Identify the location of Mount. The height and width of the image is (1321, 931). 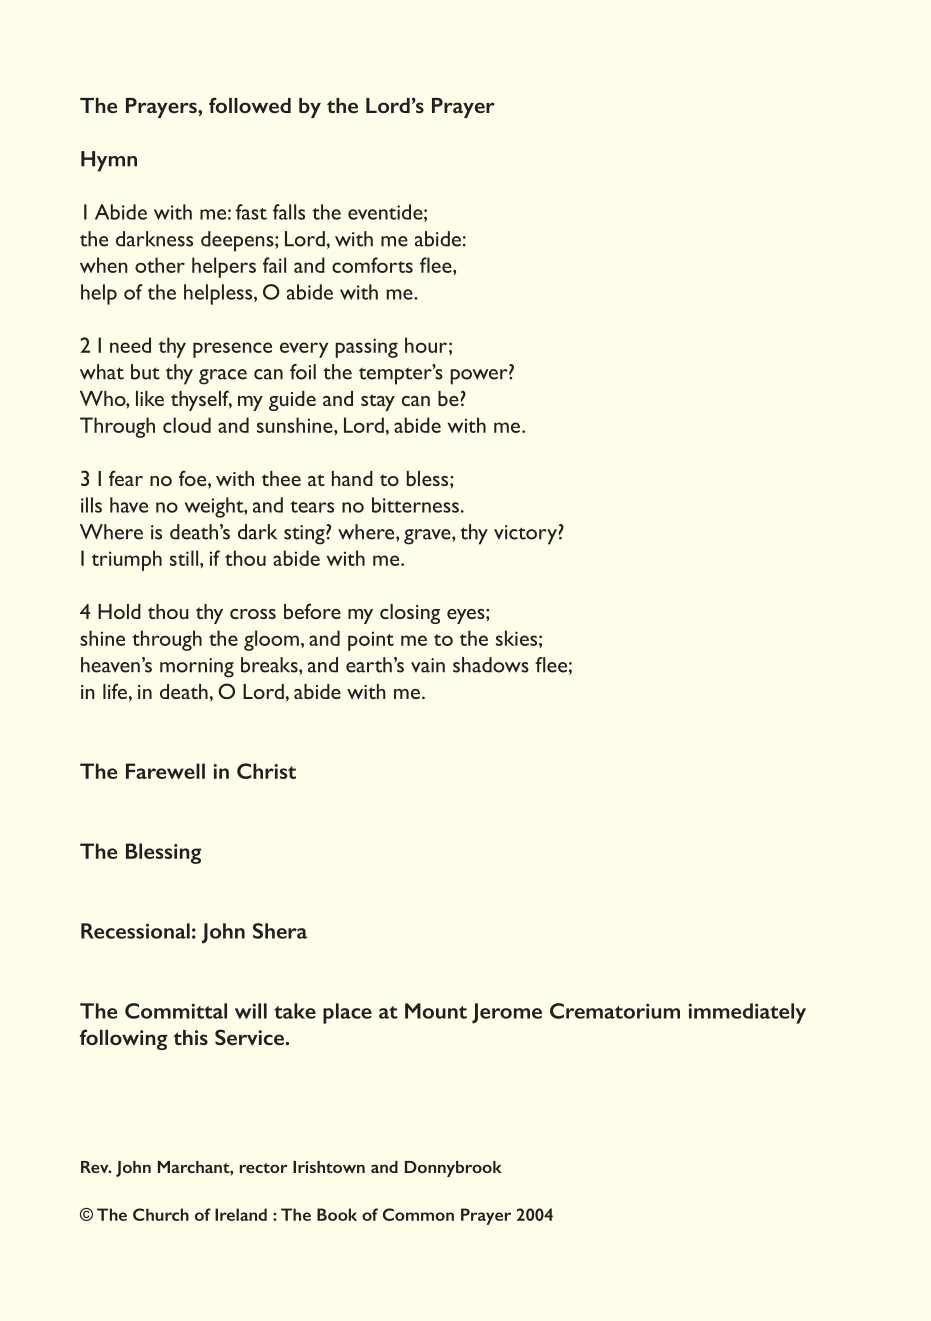
(436, 1011).
